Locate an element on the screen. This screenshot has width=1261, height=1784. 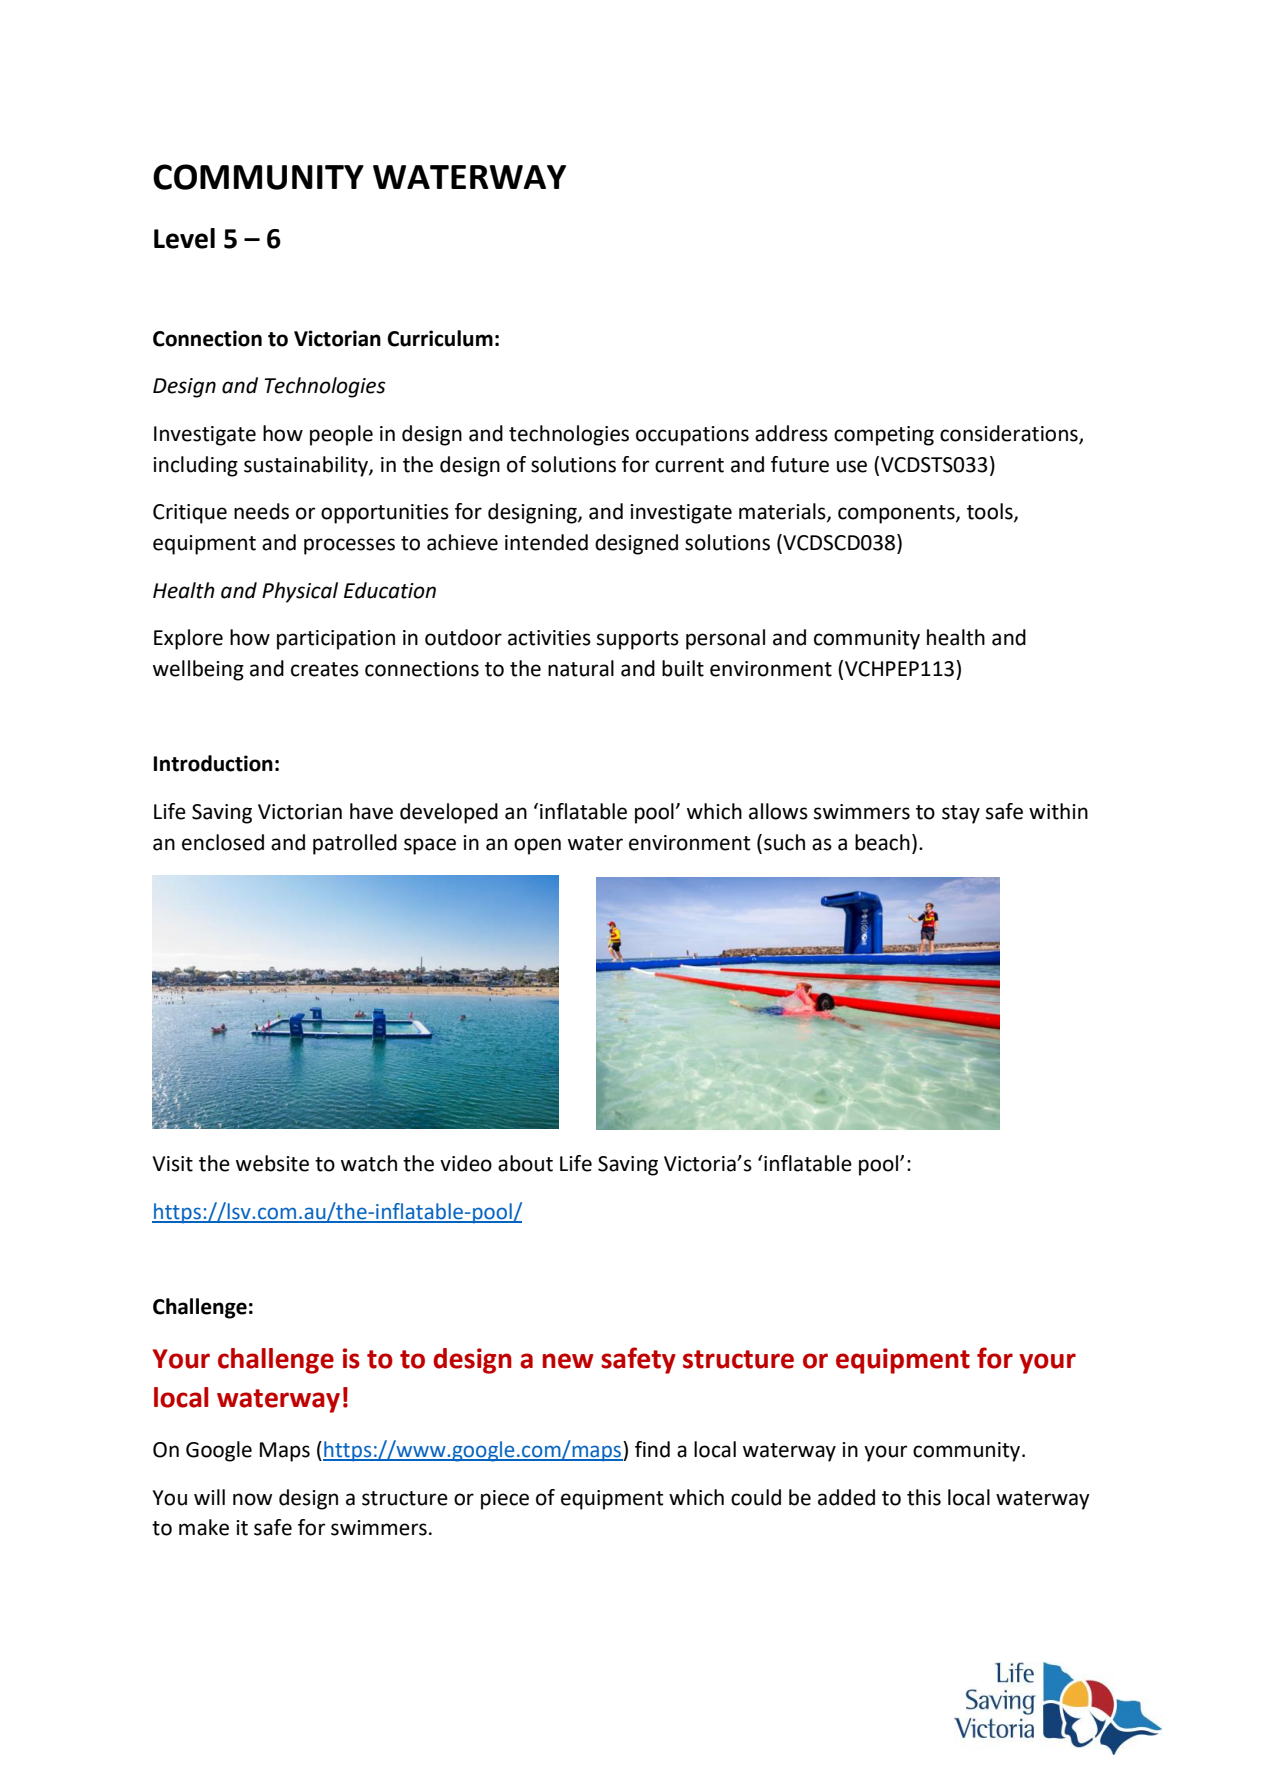
website is located at coordinates (272, 1163).
